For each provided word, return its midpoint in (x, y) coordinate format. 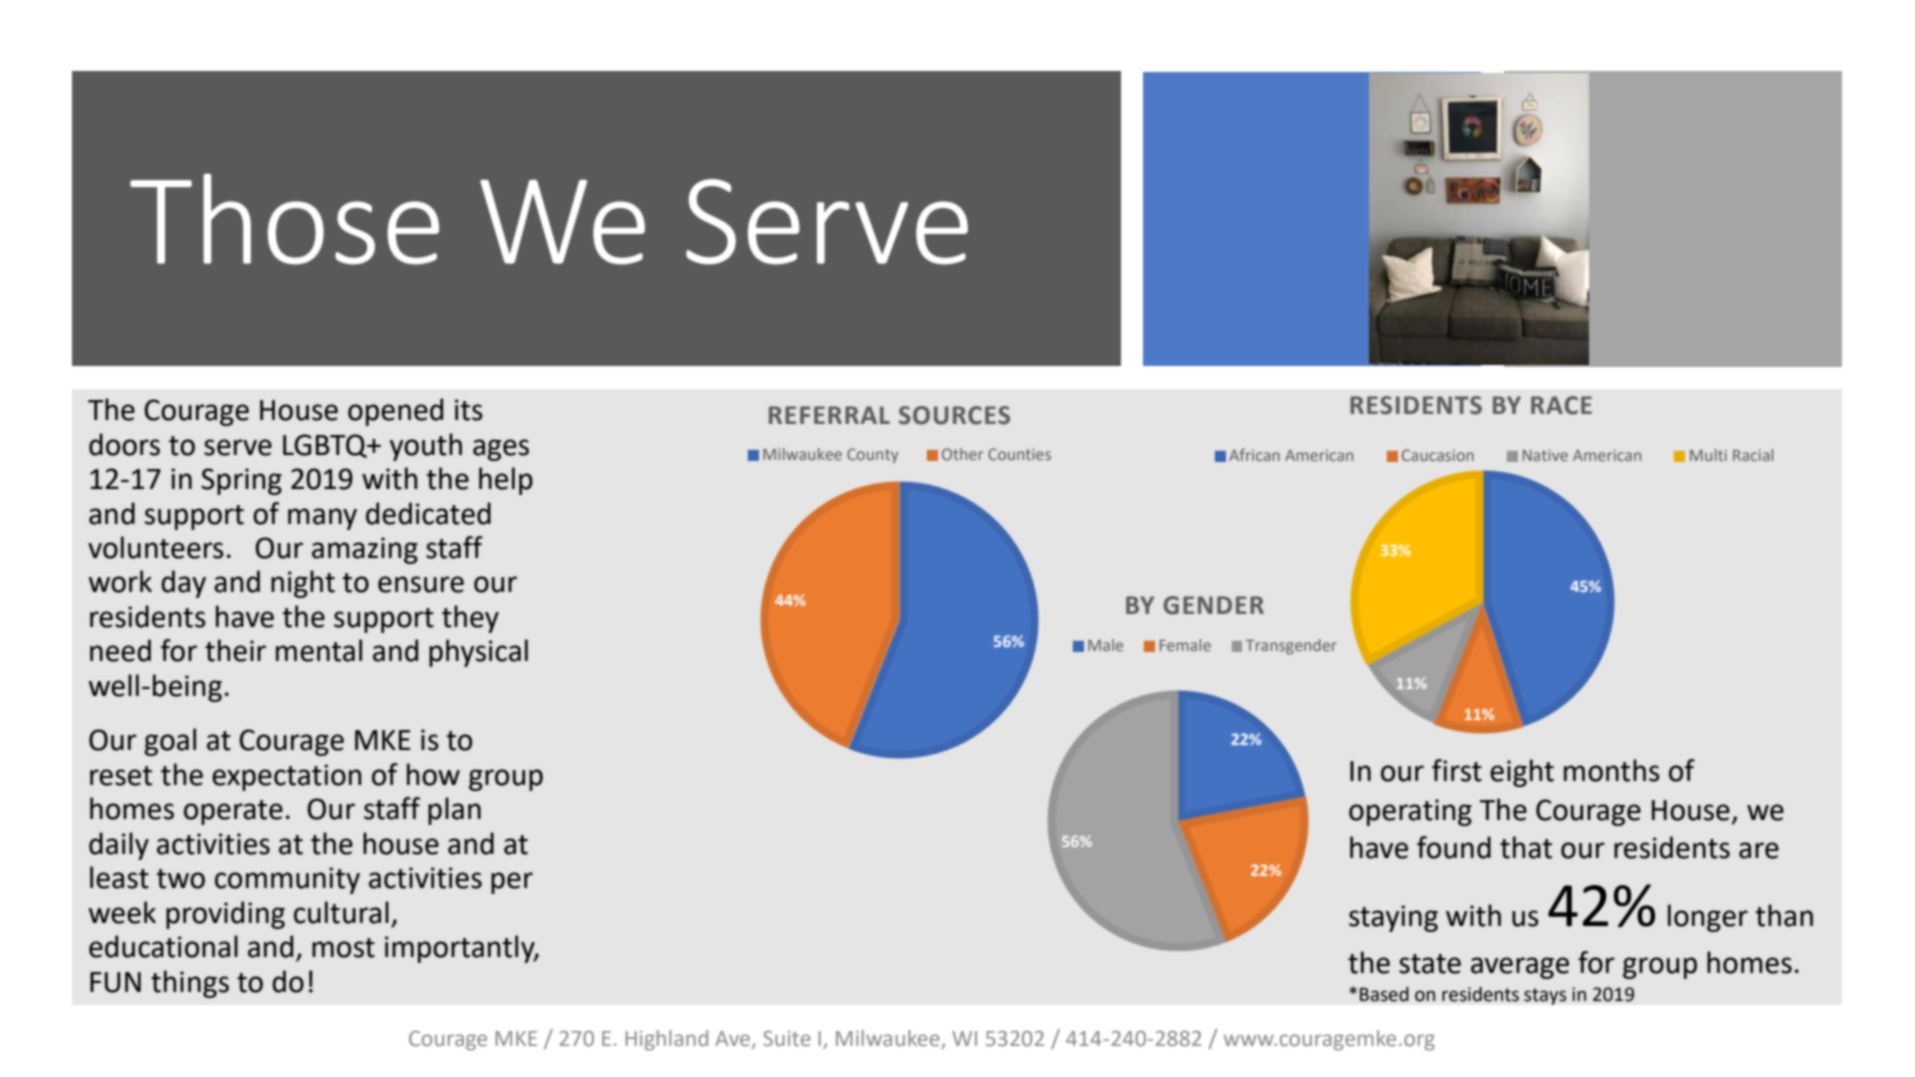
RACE (1561, 405)
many (322, 519)
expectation (286, 777)
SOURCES (954, 415)
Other (962, 454)
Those (284, 219)
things (190, 984)
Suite (787, 1038)
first (1457, 770)
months (1612, 770)
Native (1545, 455)
